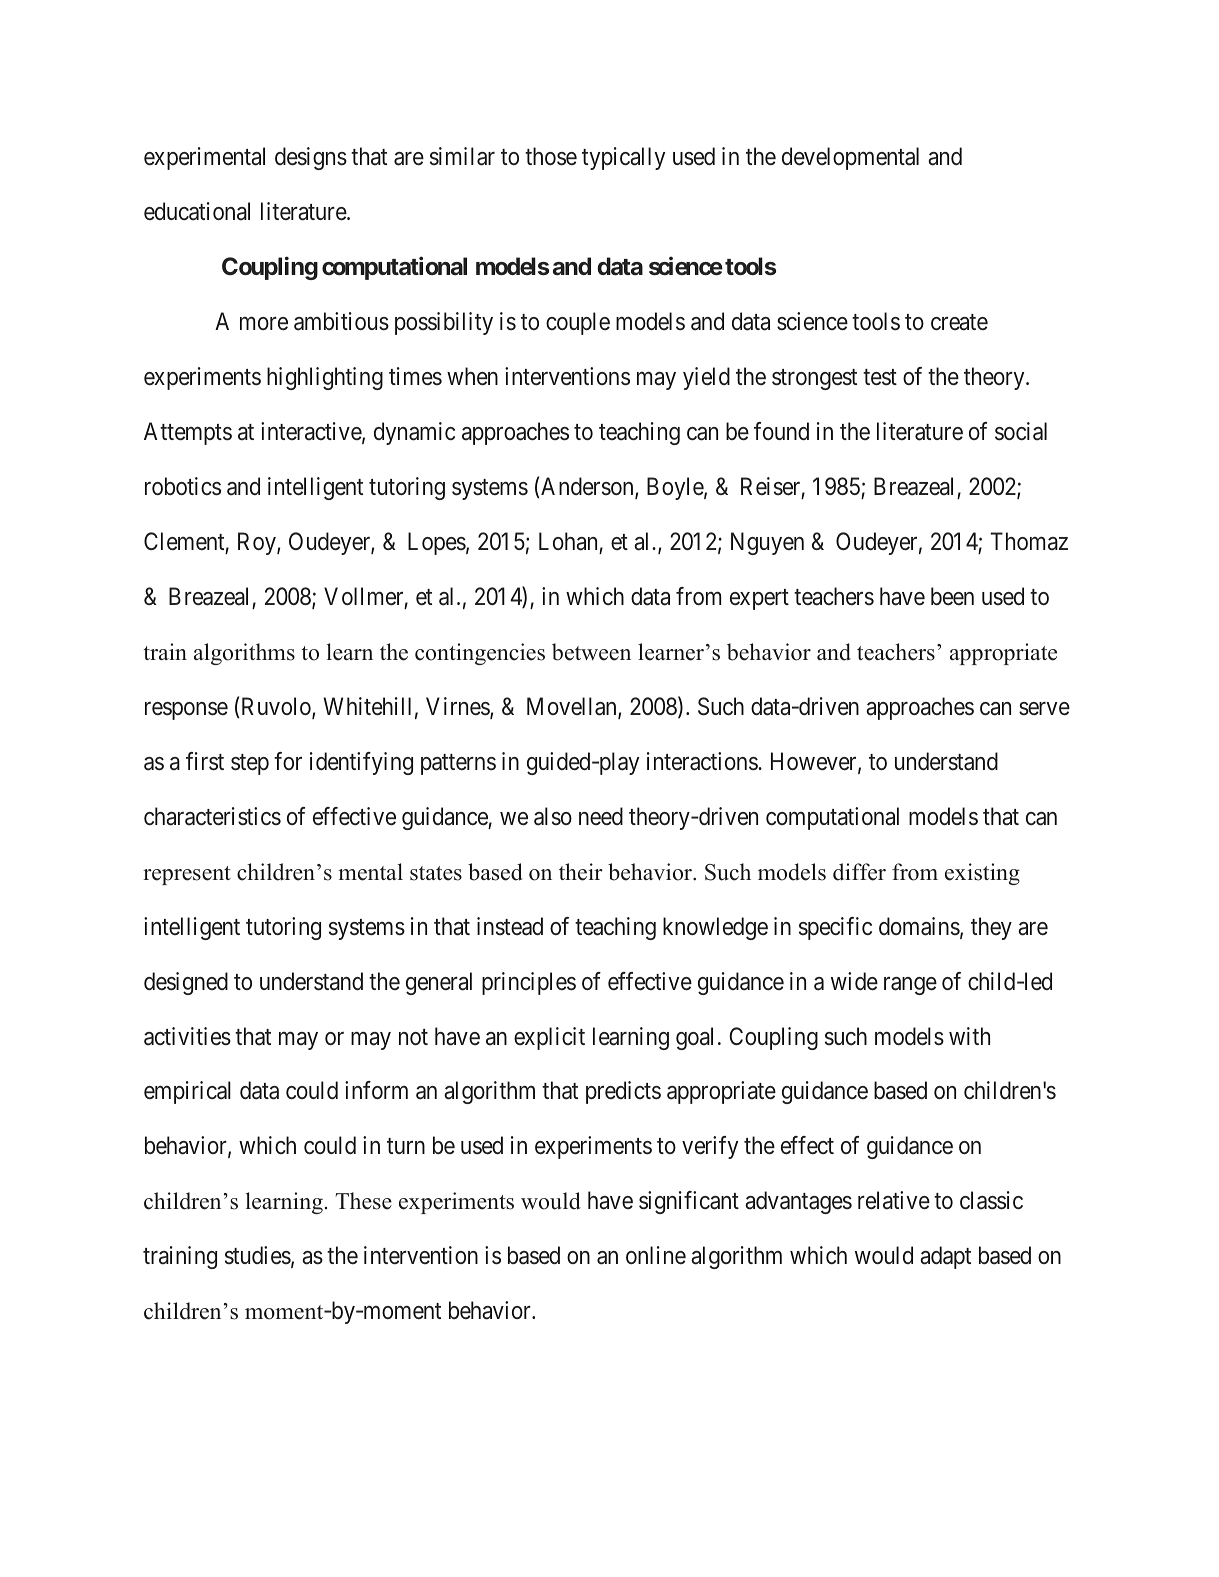 This screenshot has height=1577, width=1219. I want to click on designs, so click(311, 158).
